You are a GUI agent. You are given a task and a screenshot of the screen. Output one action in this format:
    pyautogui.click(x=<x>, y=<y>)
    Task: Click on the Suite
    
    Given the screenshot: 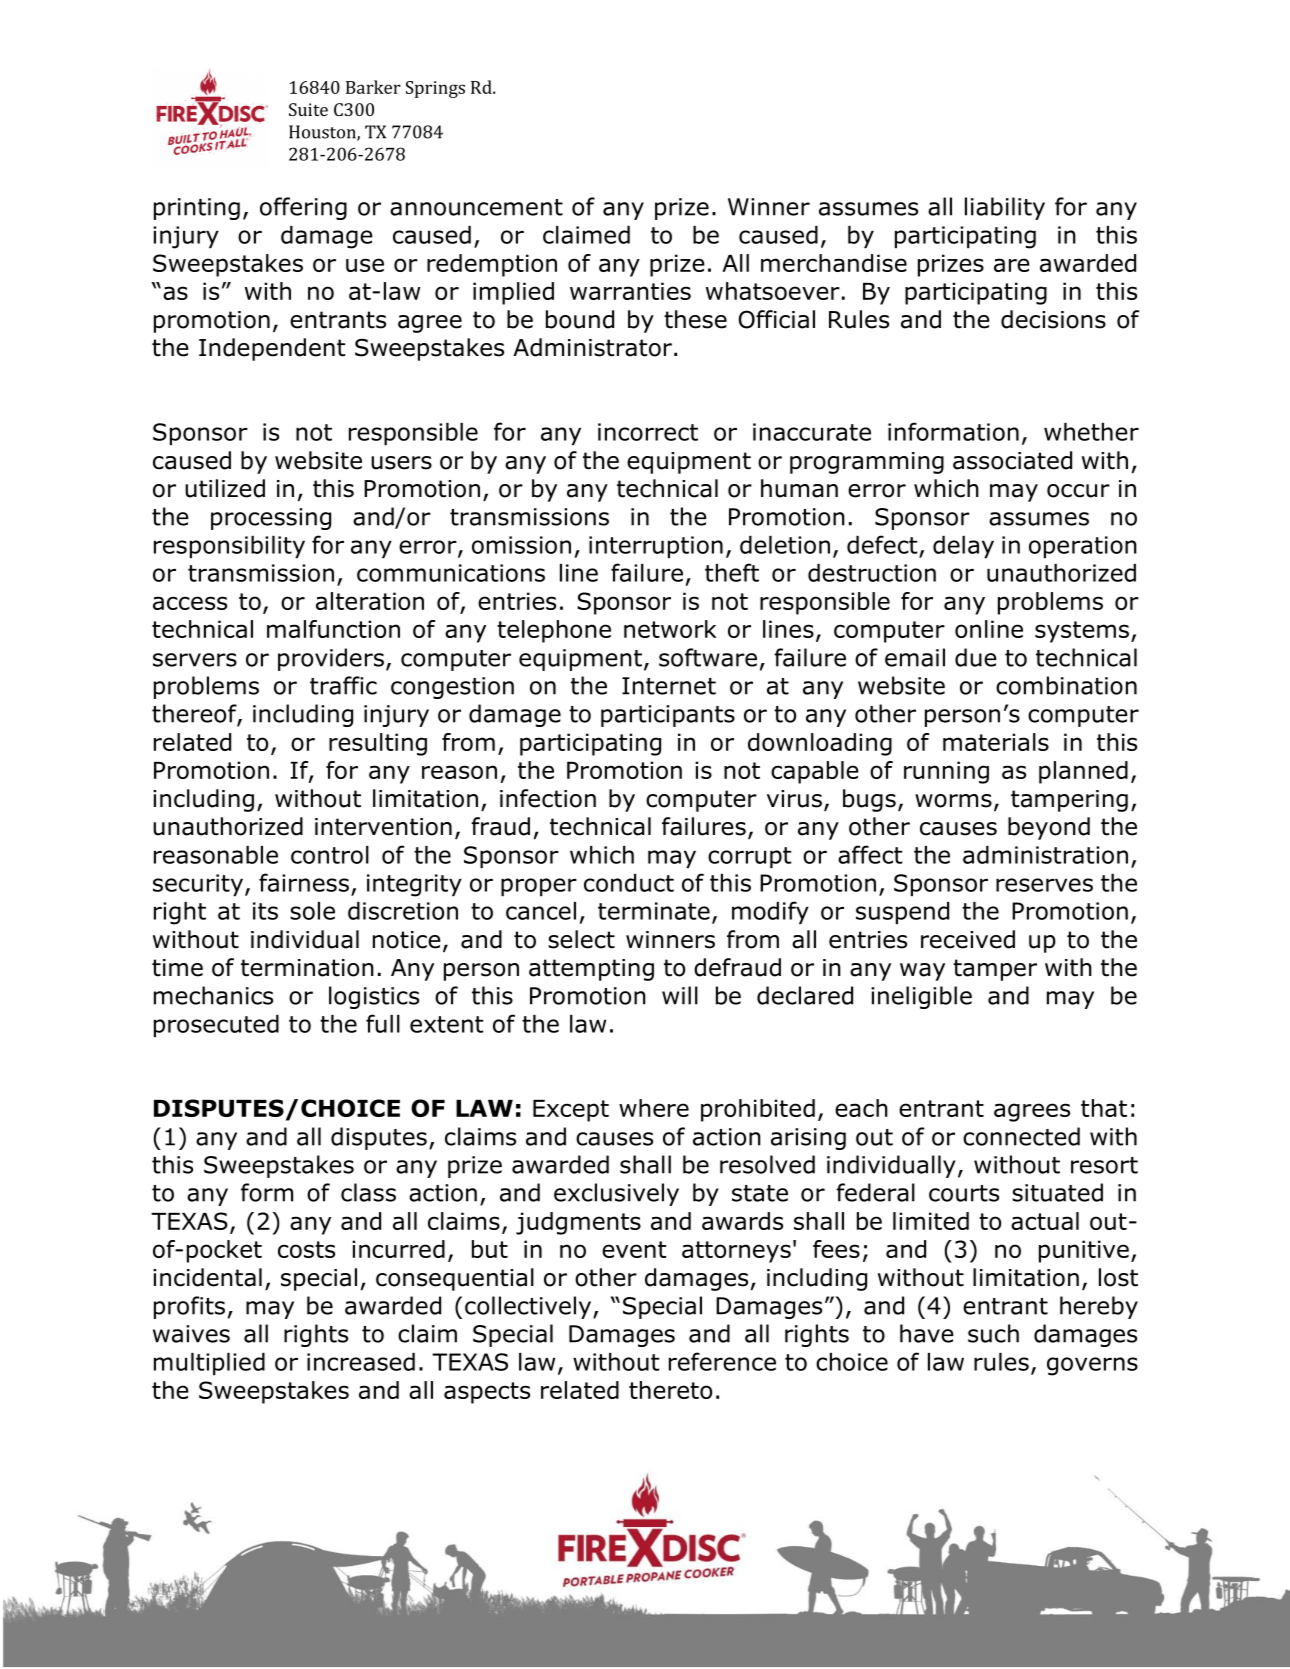 What is the action you would take?
    pyautogui.click(x=308, y=109)
